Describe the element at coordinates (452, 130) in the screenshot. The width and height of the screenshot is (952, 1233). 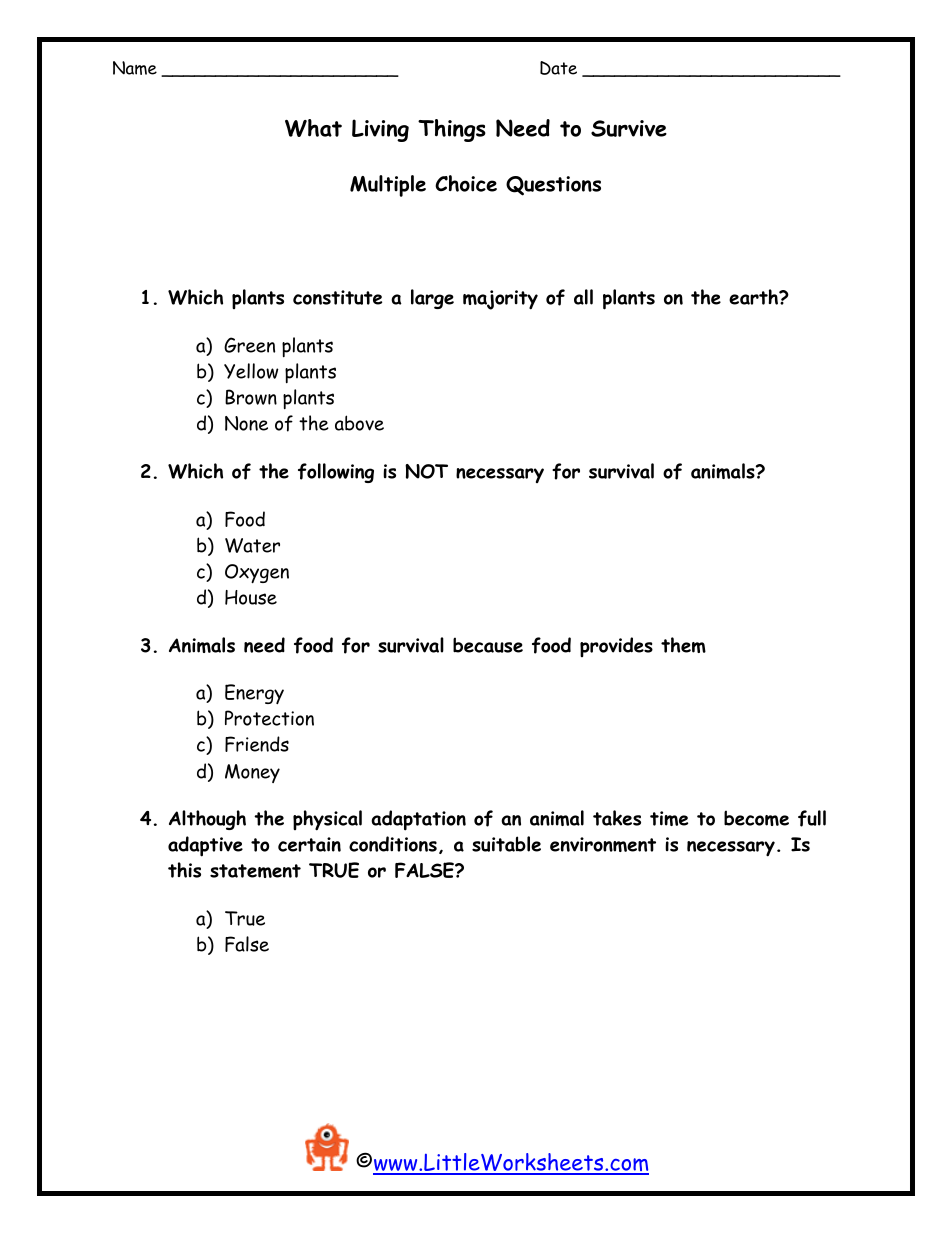
I see `Things` at that location.
